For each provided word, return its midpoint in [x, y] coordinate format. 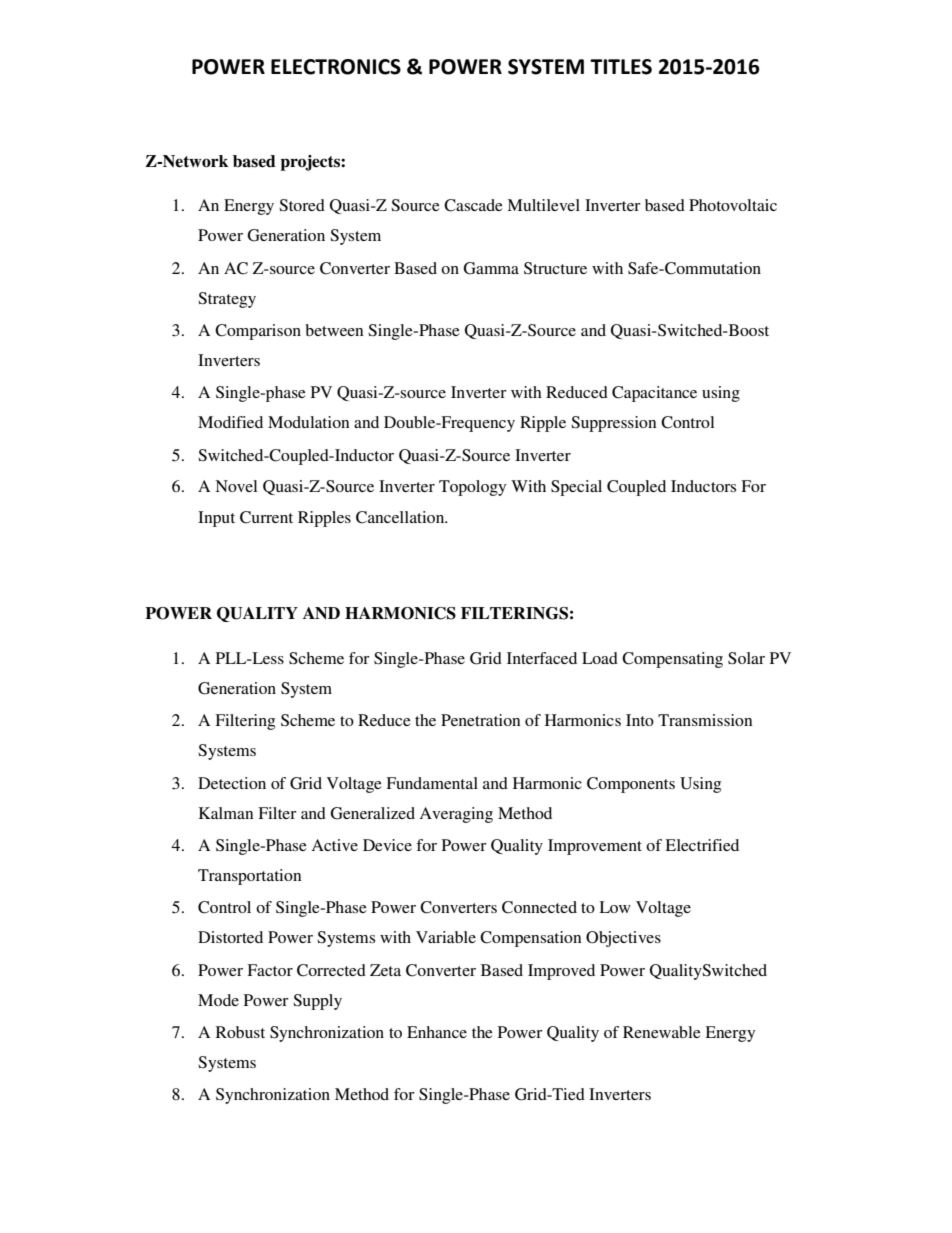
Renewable [662, 1032]
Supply [317, 1002]
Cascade [473, 205]
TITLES [621, 67]
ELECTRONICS [336, 67]
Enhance [437, 1032]
